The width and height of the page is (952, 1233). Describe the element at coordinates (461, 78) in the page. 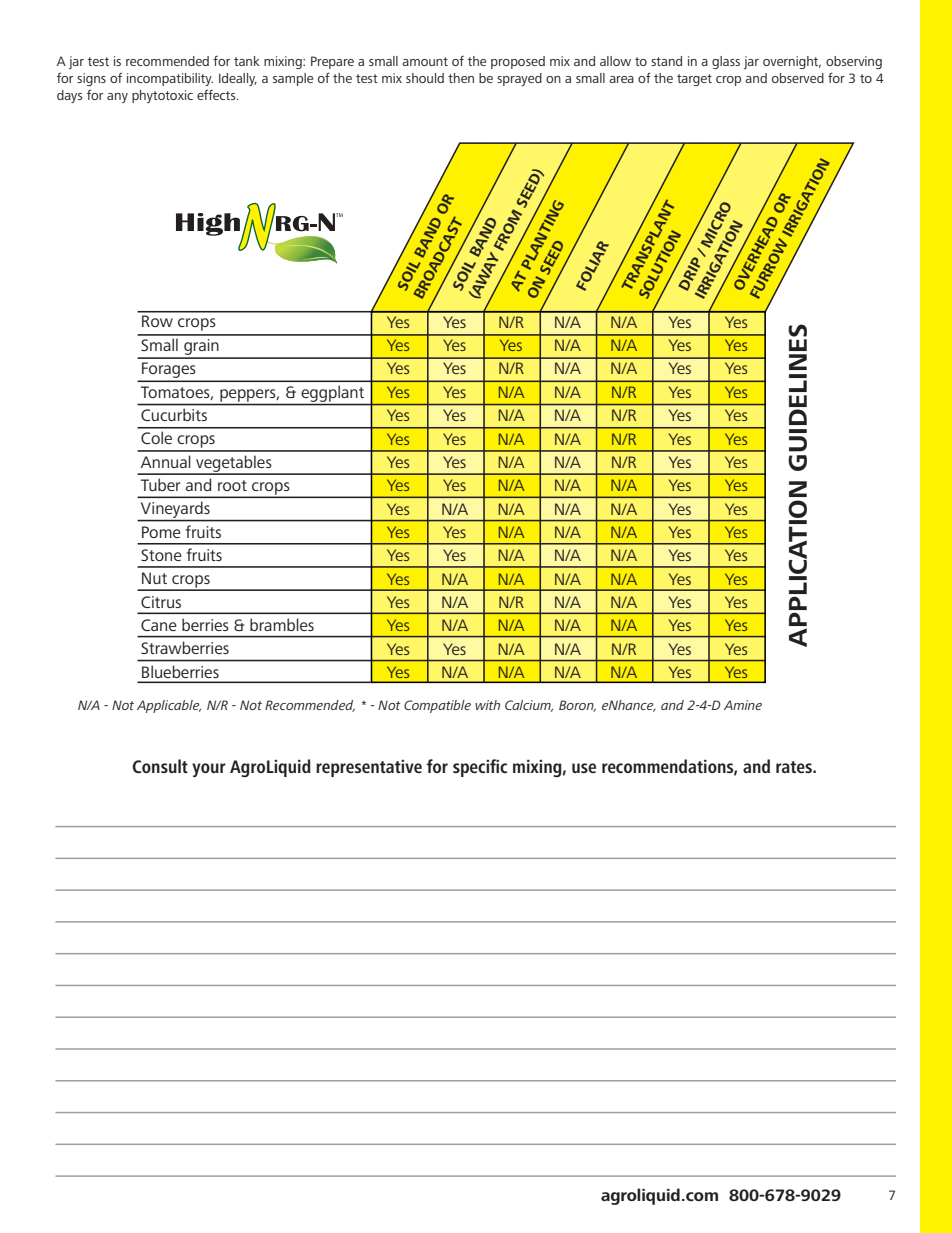

I see `then` at that location.
